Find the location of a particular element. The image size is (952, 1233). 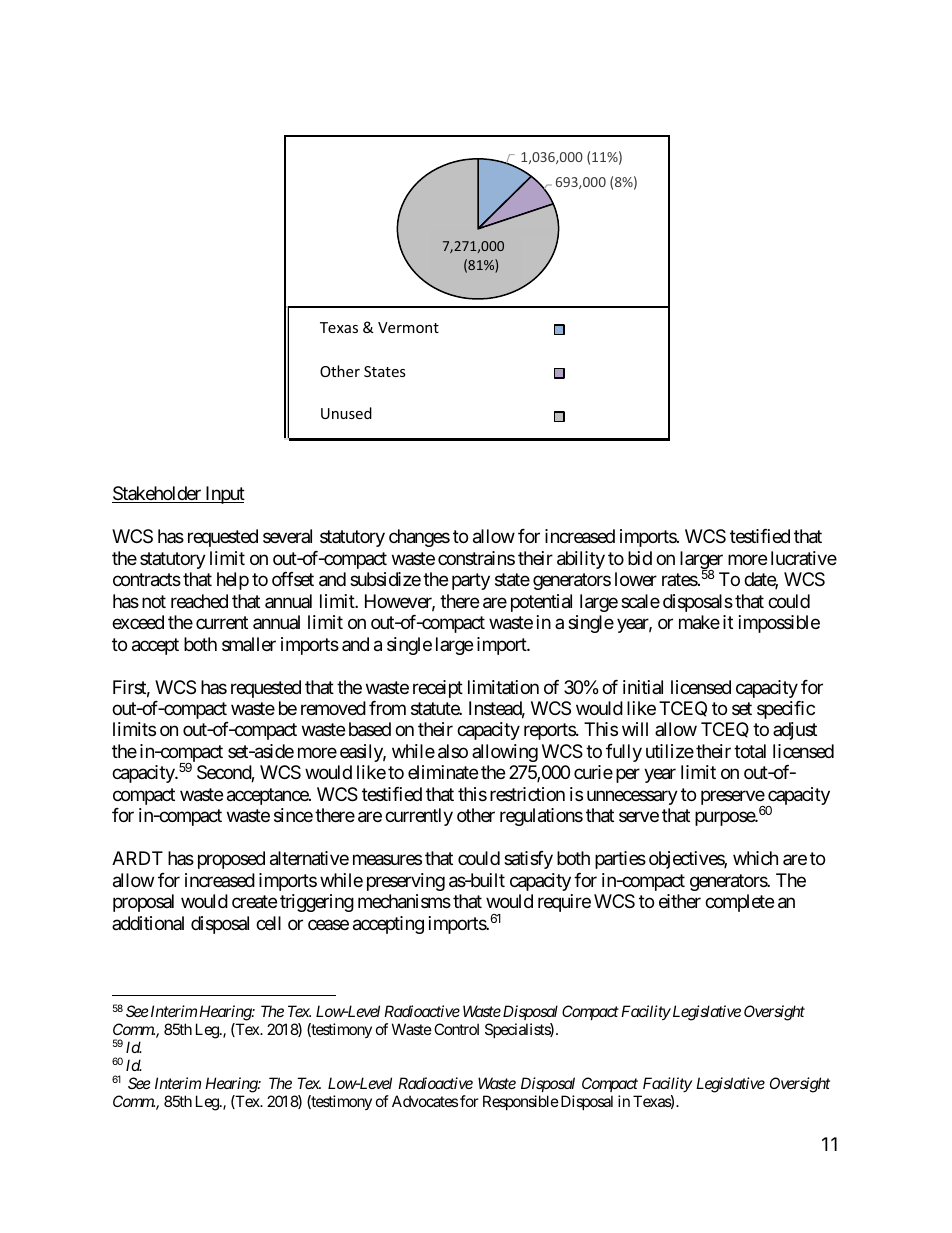

create is located at coordinates (254, 902).
